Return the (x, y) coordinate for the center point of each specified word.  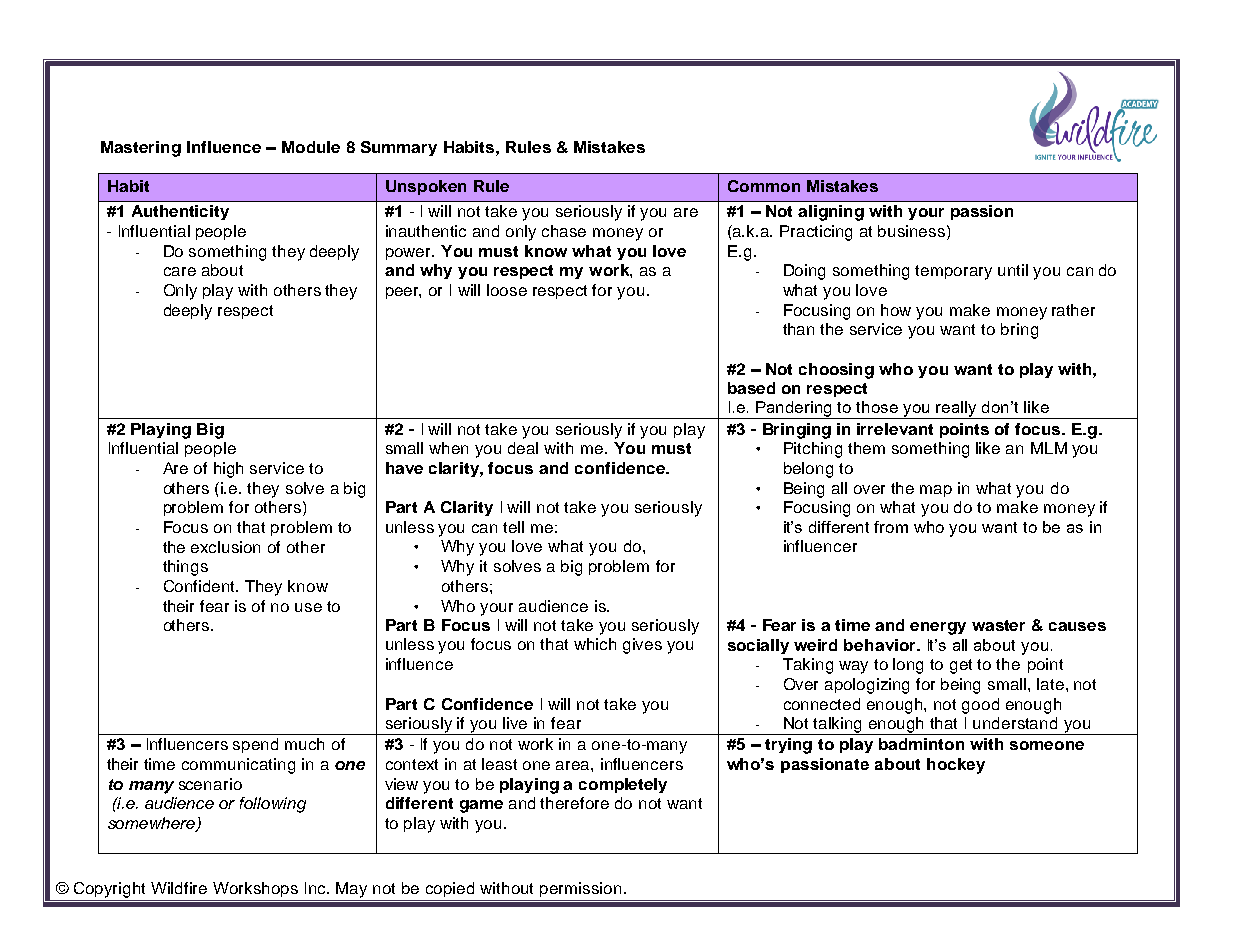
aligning (831, 213)
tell (513, 527)
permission (580, 889)
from (891, 527)
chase (564, 231)
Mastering (141, 149)
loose (507, 290)
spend (255, 745)
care (180, 271)
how (896, 310)
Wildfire (179, 888)
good (980, 706)
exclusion (225, 547)
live (515, 723)
